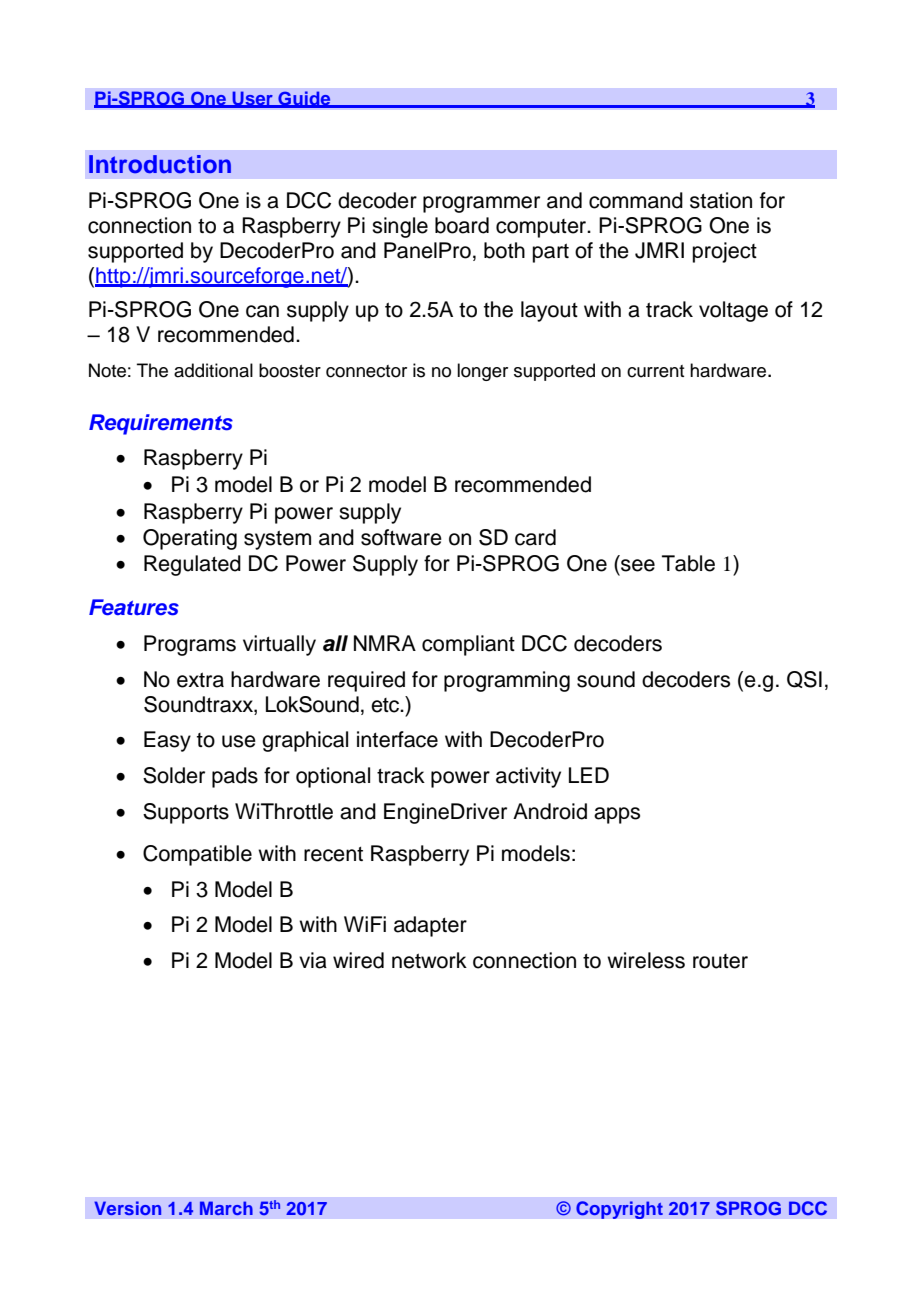 Image resolution: width=924 pixels, height=1307 pixels. I want to click on Introduction, so click(160, 164).
